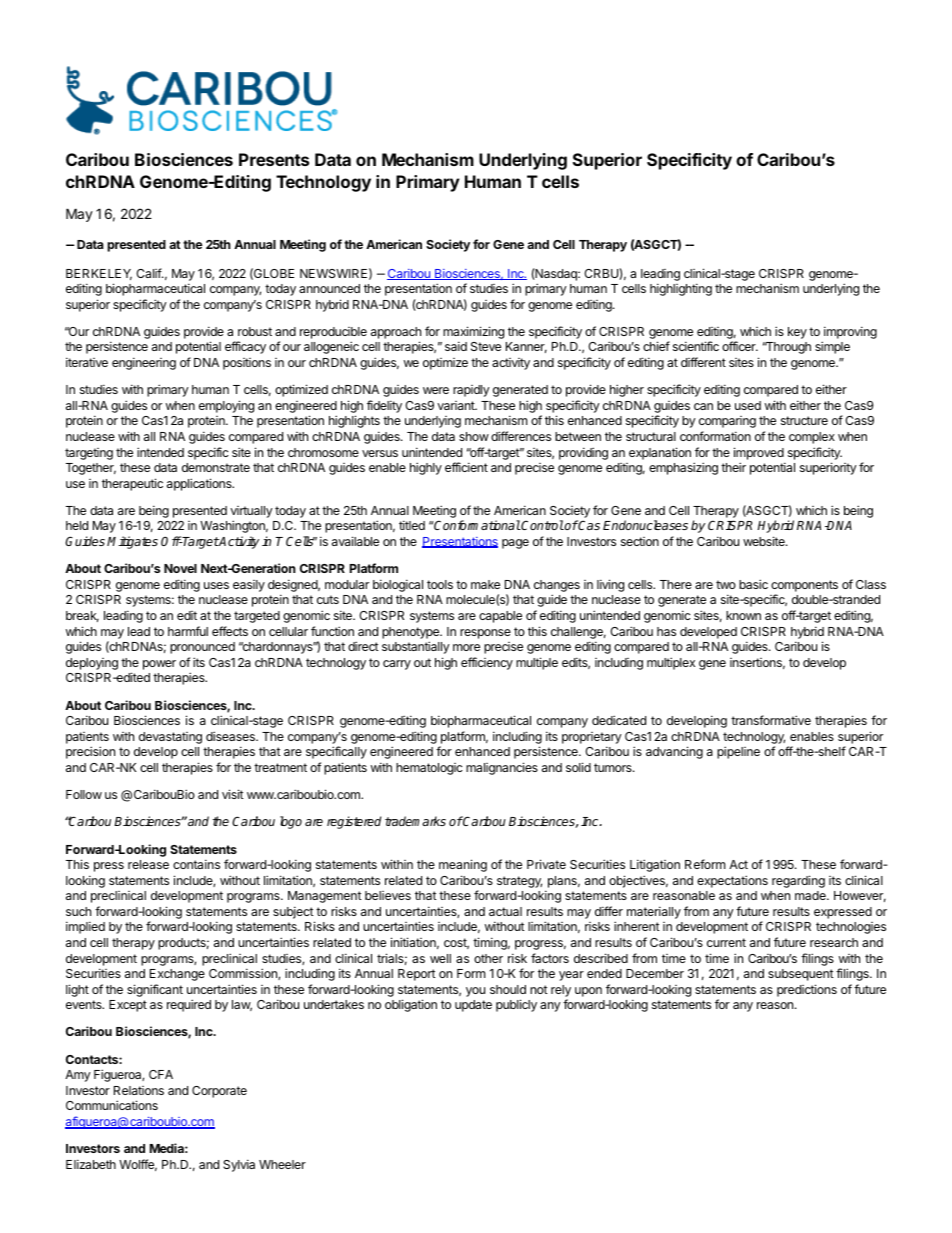  Describe the element at coordinates (466, 467) in the screenshot. I see `efficient` at that location.
